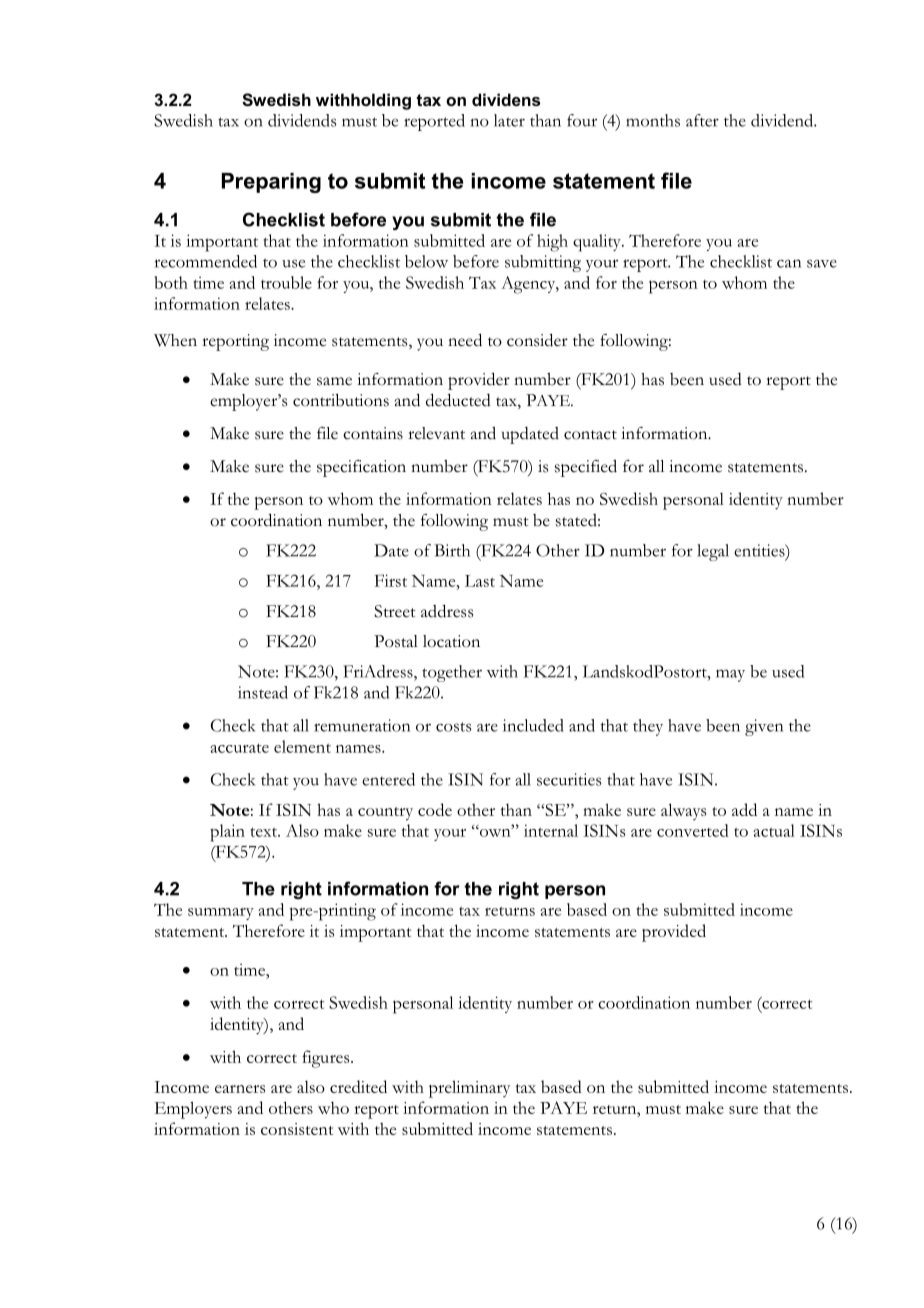 The image size is (924, 1308). I want to click on legal, so click(713, 552).
